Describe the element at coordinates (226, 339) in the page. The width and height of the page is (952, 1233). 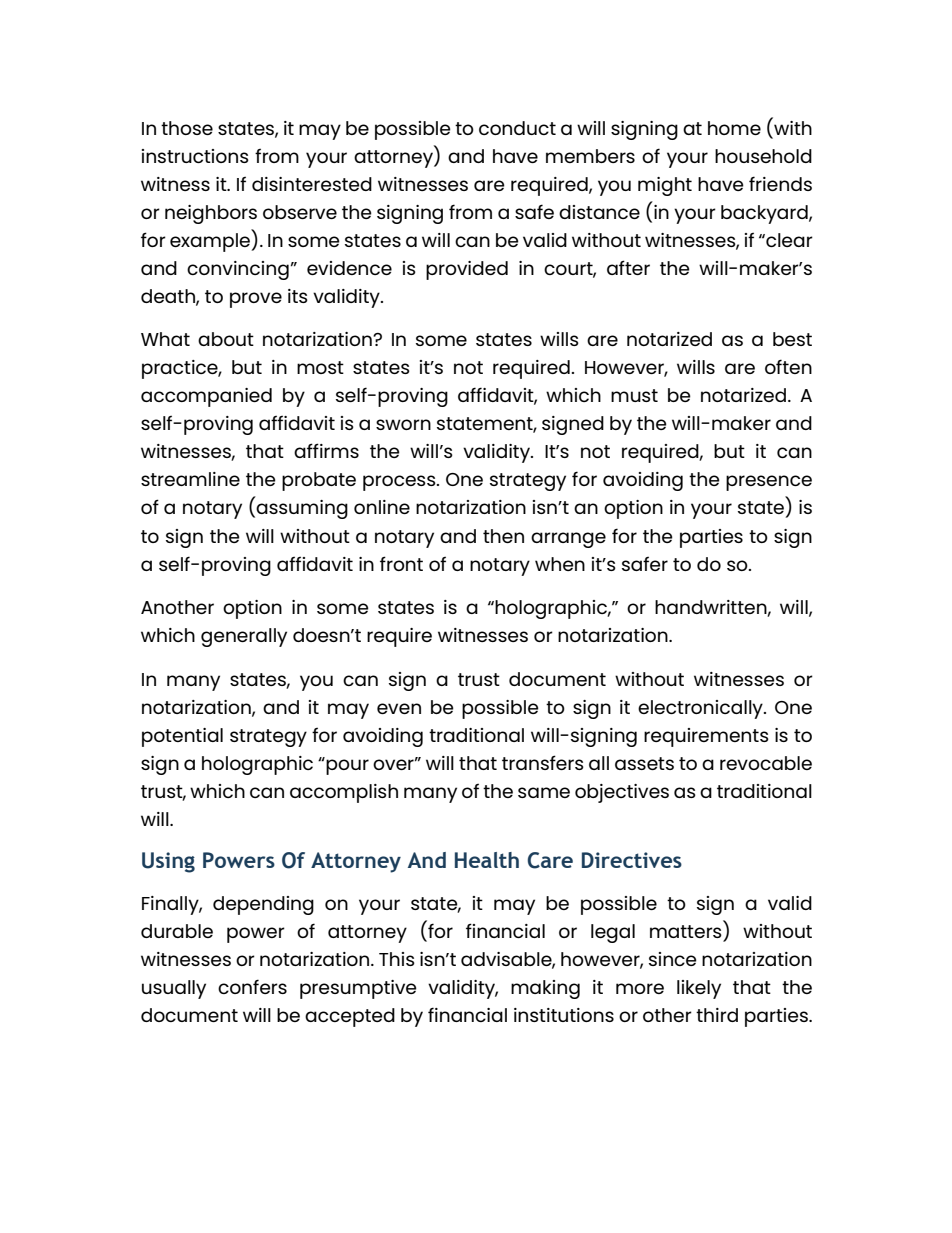
I see `about` at that location.
